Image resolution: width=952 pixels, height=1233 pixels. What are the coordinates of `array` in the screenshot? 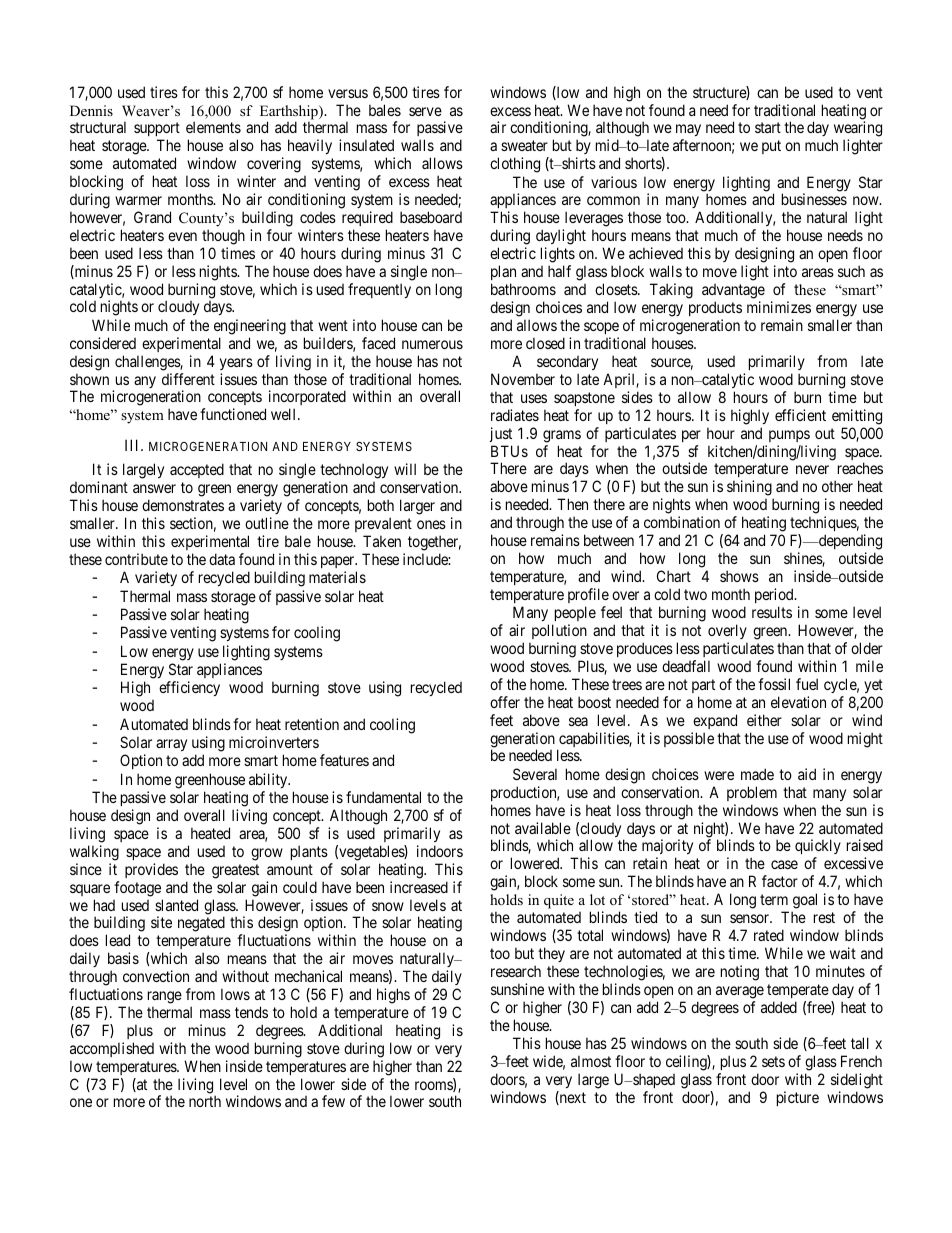 It's located at (171, 745).
